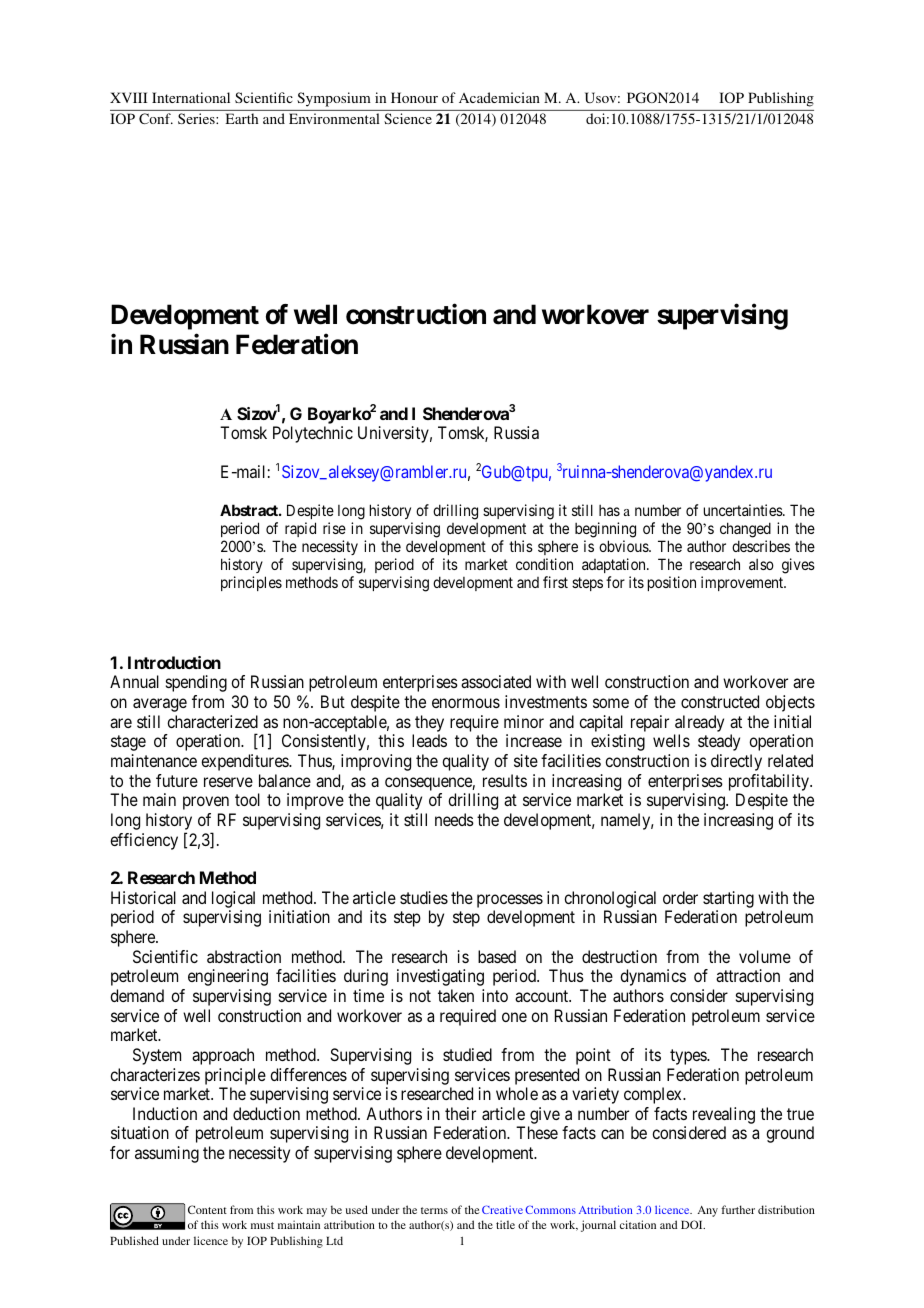  I want to click on starting, so click(728, 899).
